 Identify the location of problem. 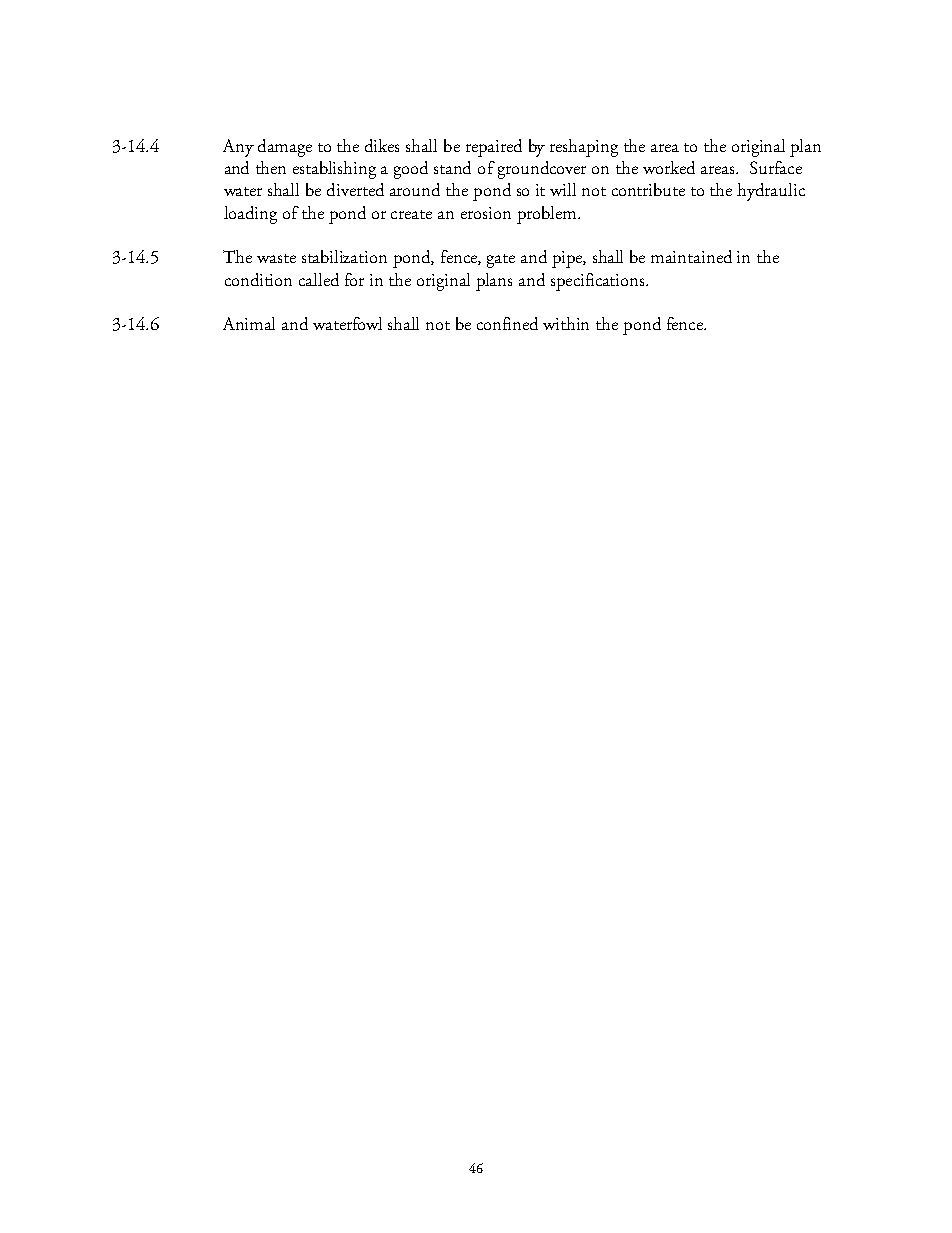
(548, 215).
